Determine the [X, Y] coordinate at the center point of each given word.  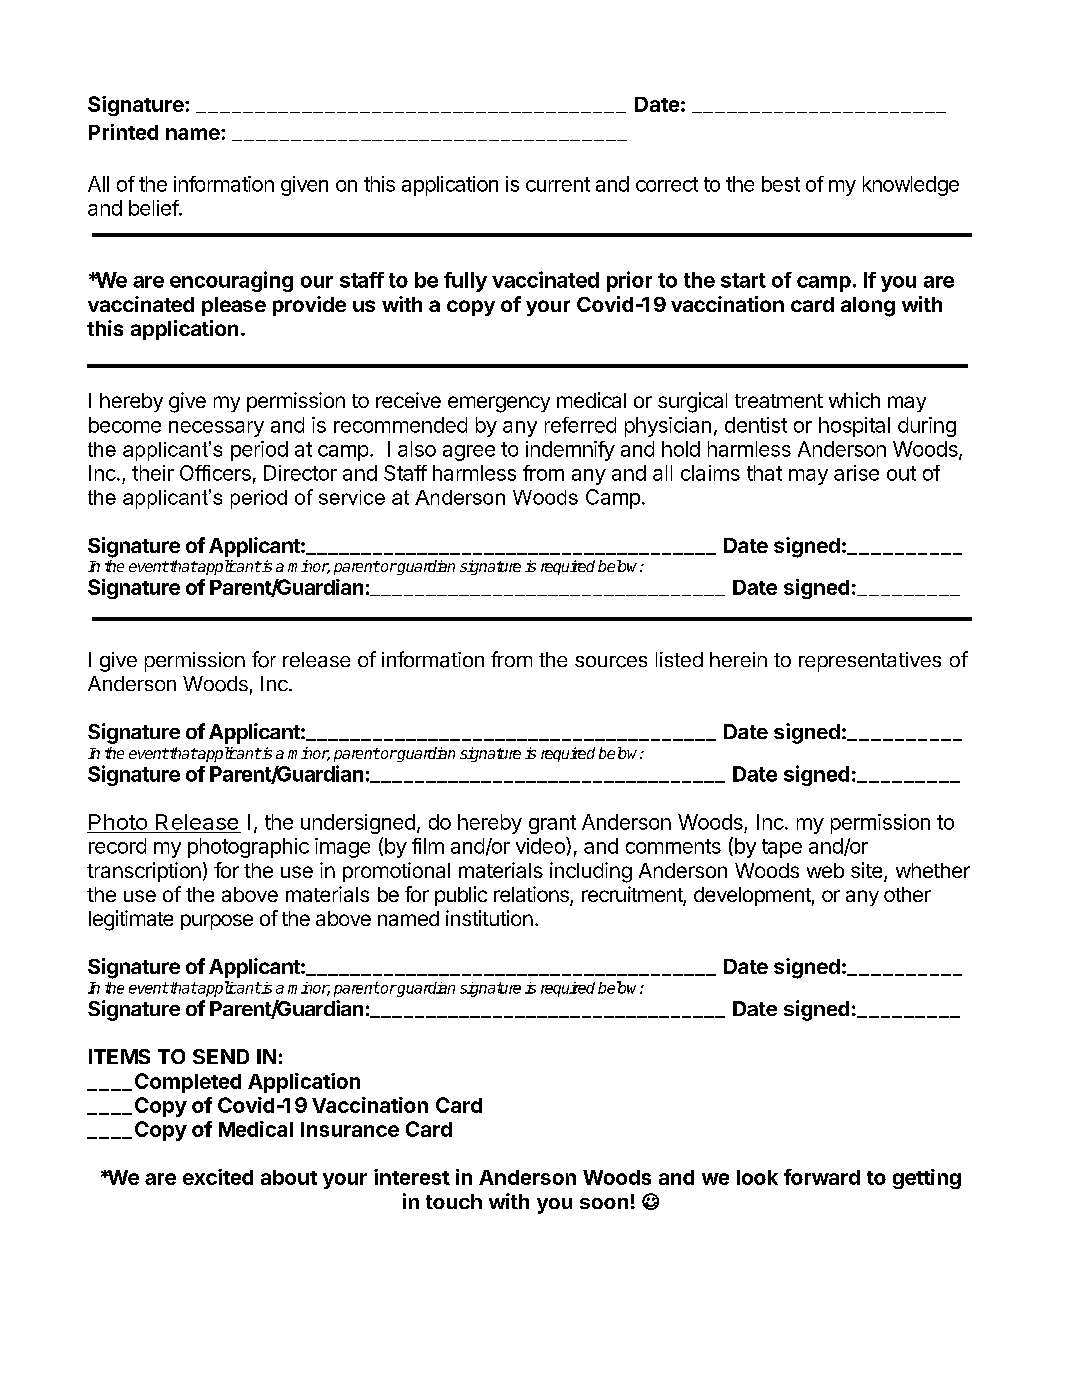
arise [856, 473]
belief [154, 208]
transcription [144, 872]
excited [218, 1177]
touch [454, 1201]
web [825, 870]
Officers [215, 473]
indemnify [570, 451]
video [541, 845]
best [781, 184]
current [558, 184]
